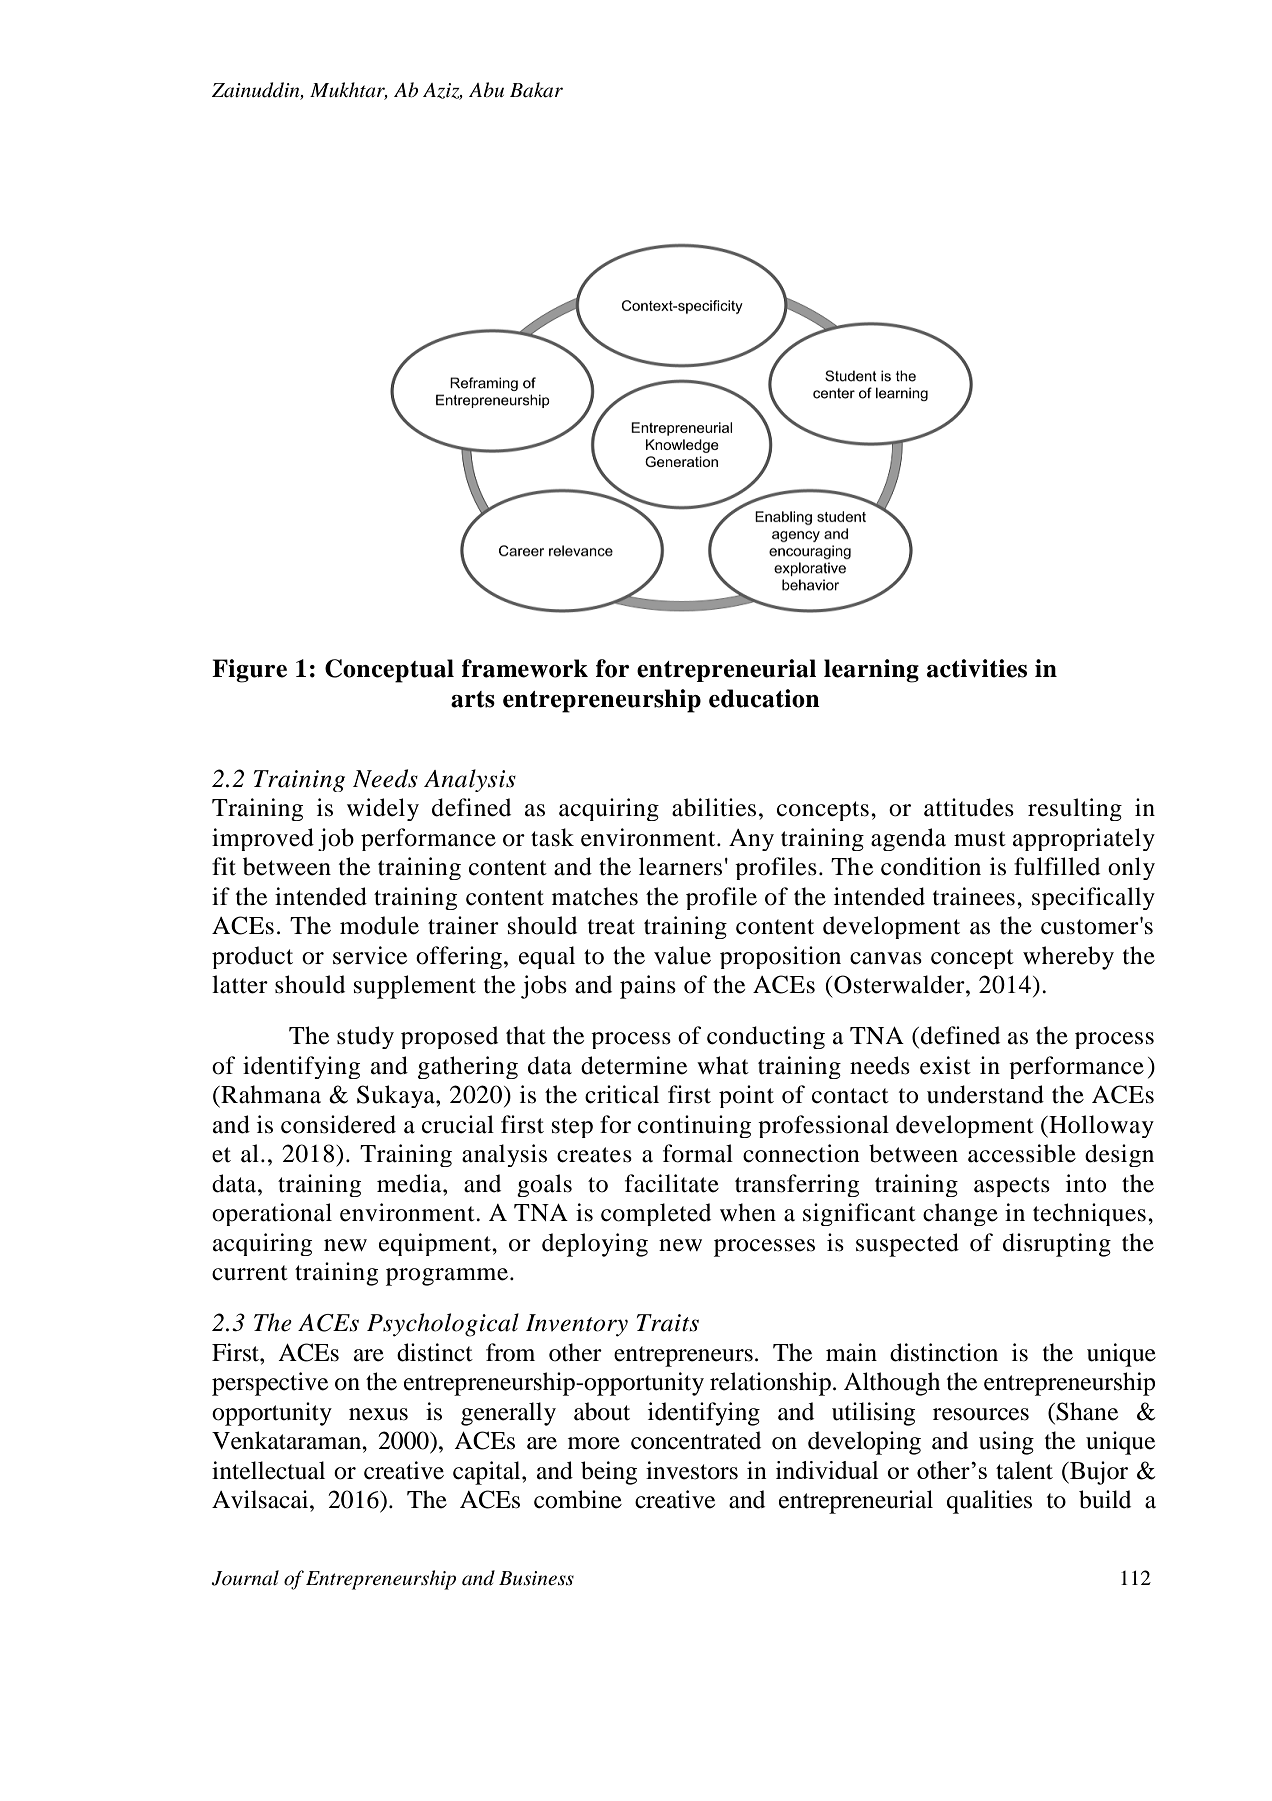 Image resolution: width=1272 pixels, height=1801 pixels. I want to click on Abu, so click(486, 90).
